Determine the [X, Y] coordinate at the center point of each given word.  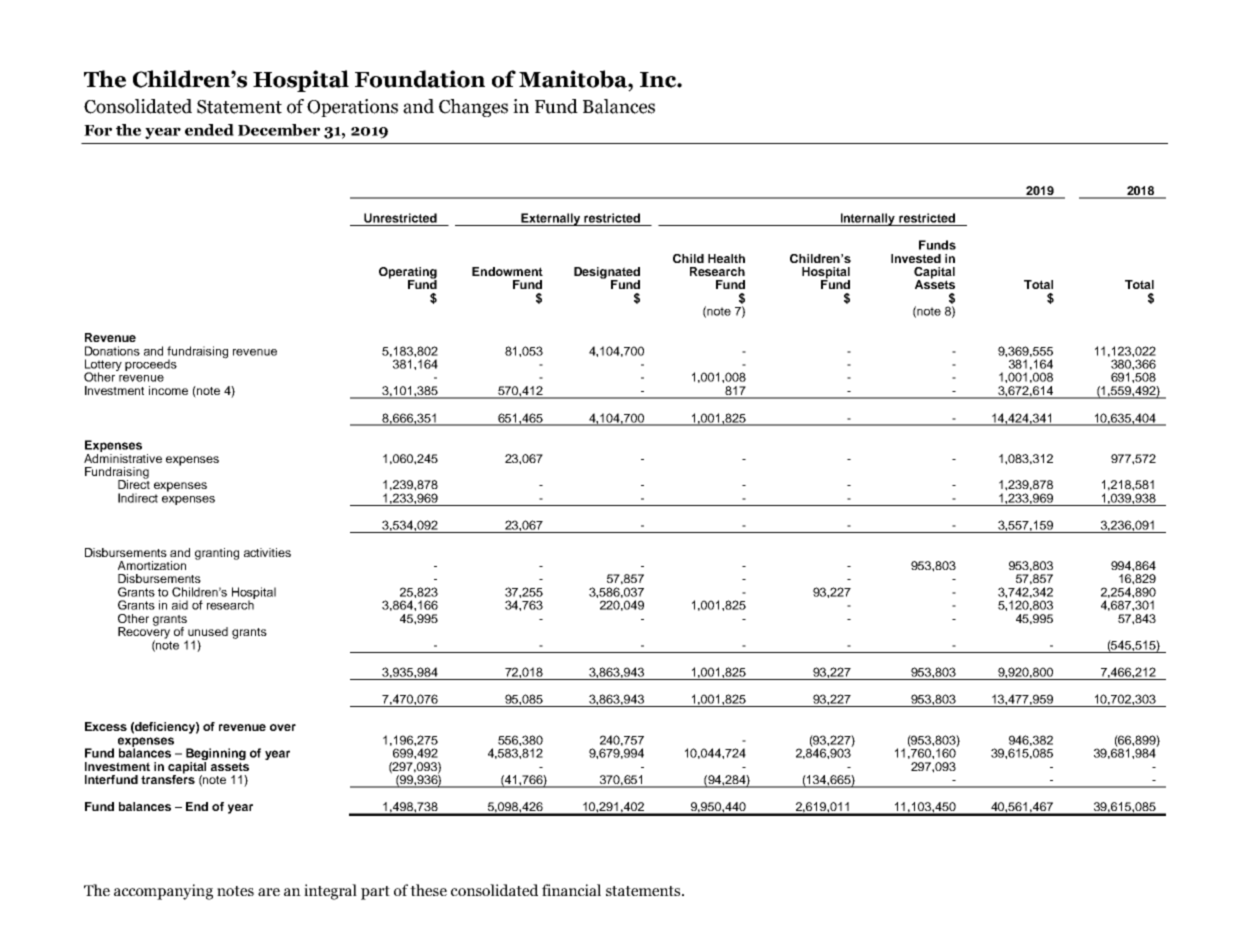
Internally [868, 219]
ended [209, 130]
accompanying [163, 892]
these [428, 890]
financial [571, 890]
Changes [473, 108]
